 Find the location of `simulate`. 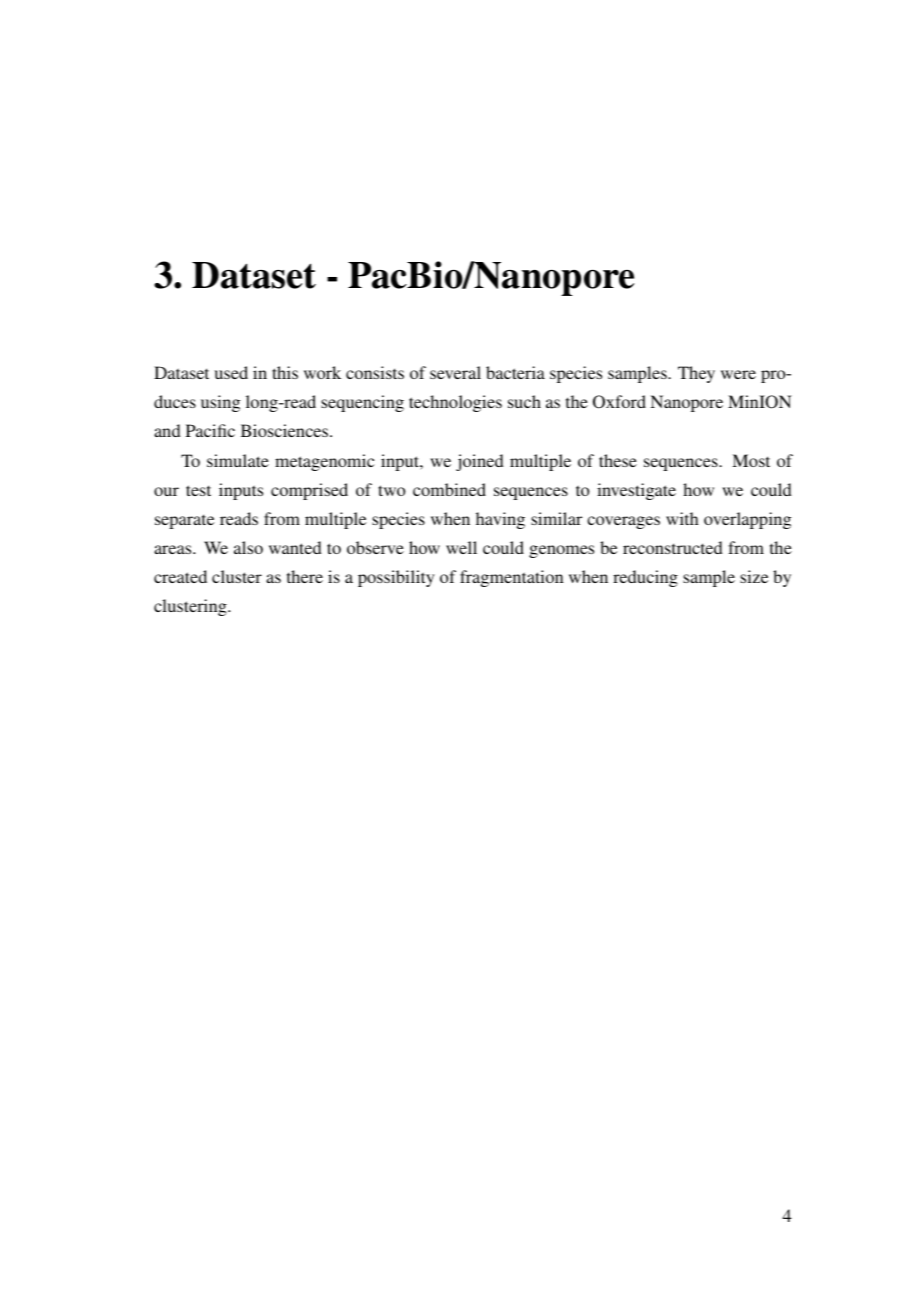

simulate is located at coordinates (238, 460).
